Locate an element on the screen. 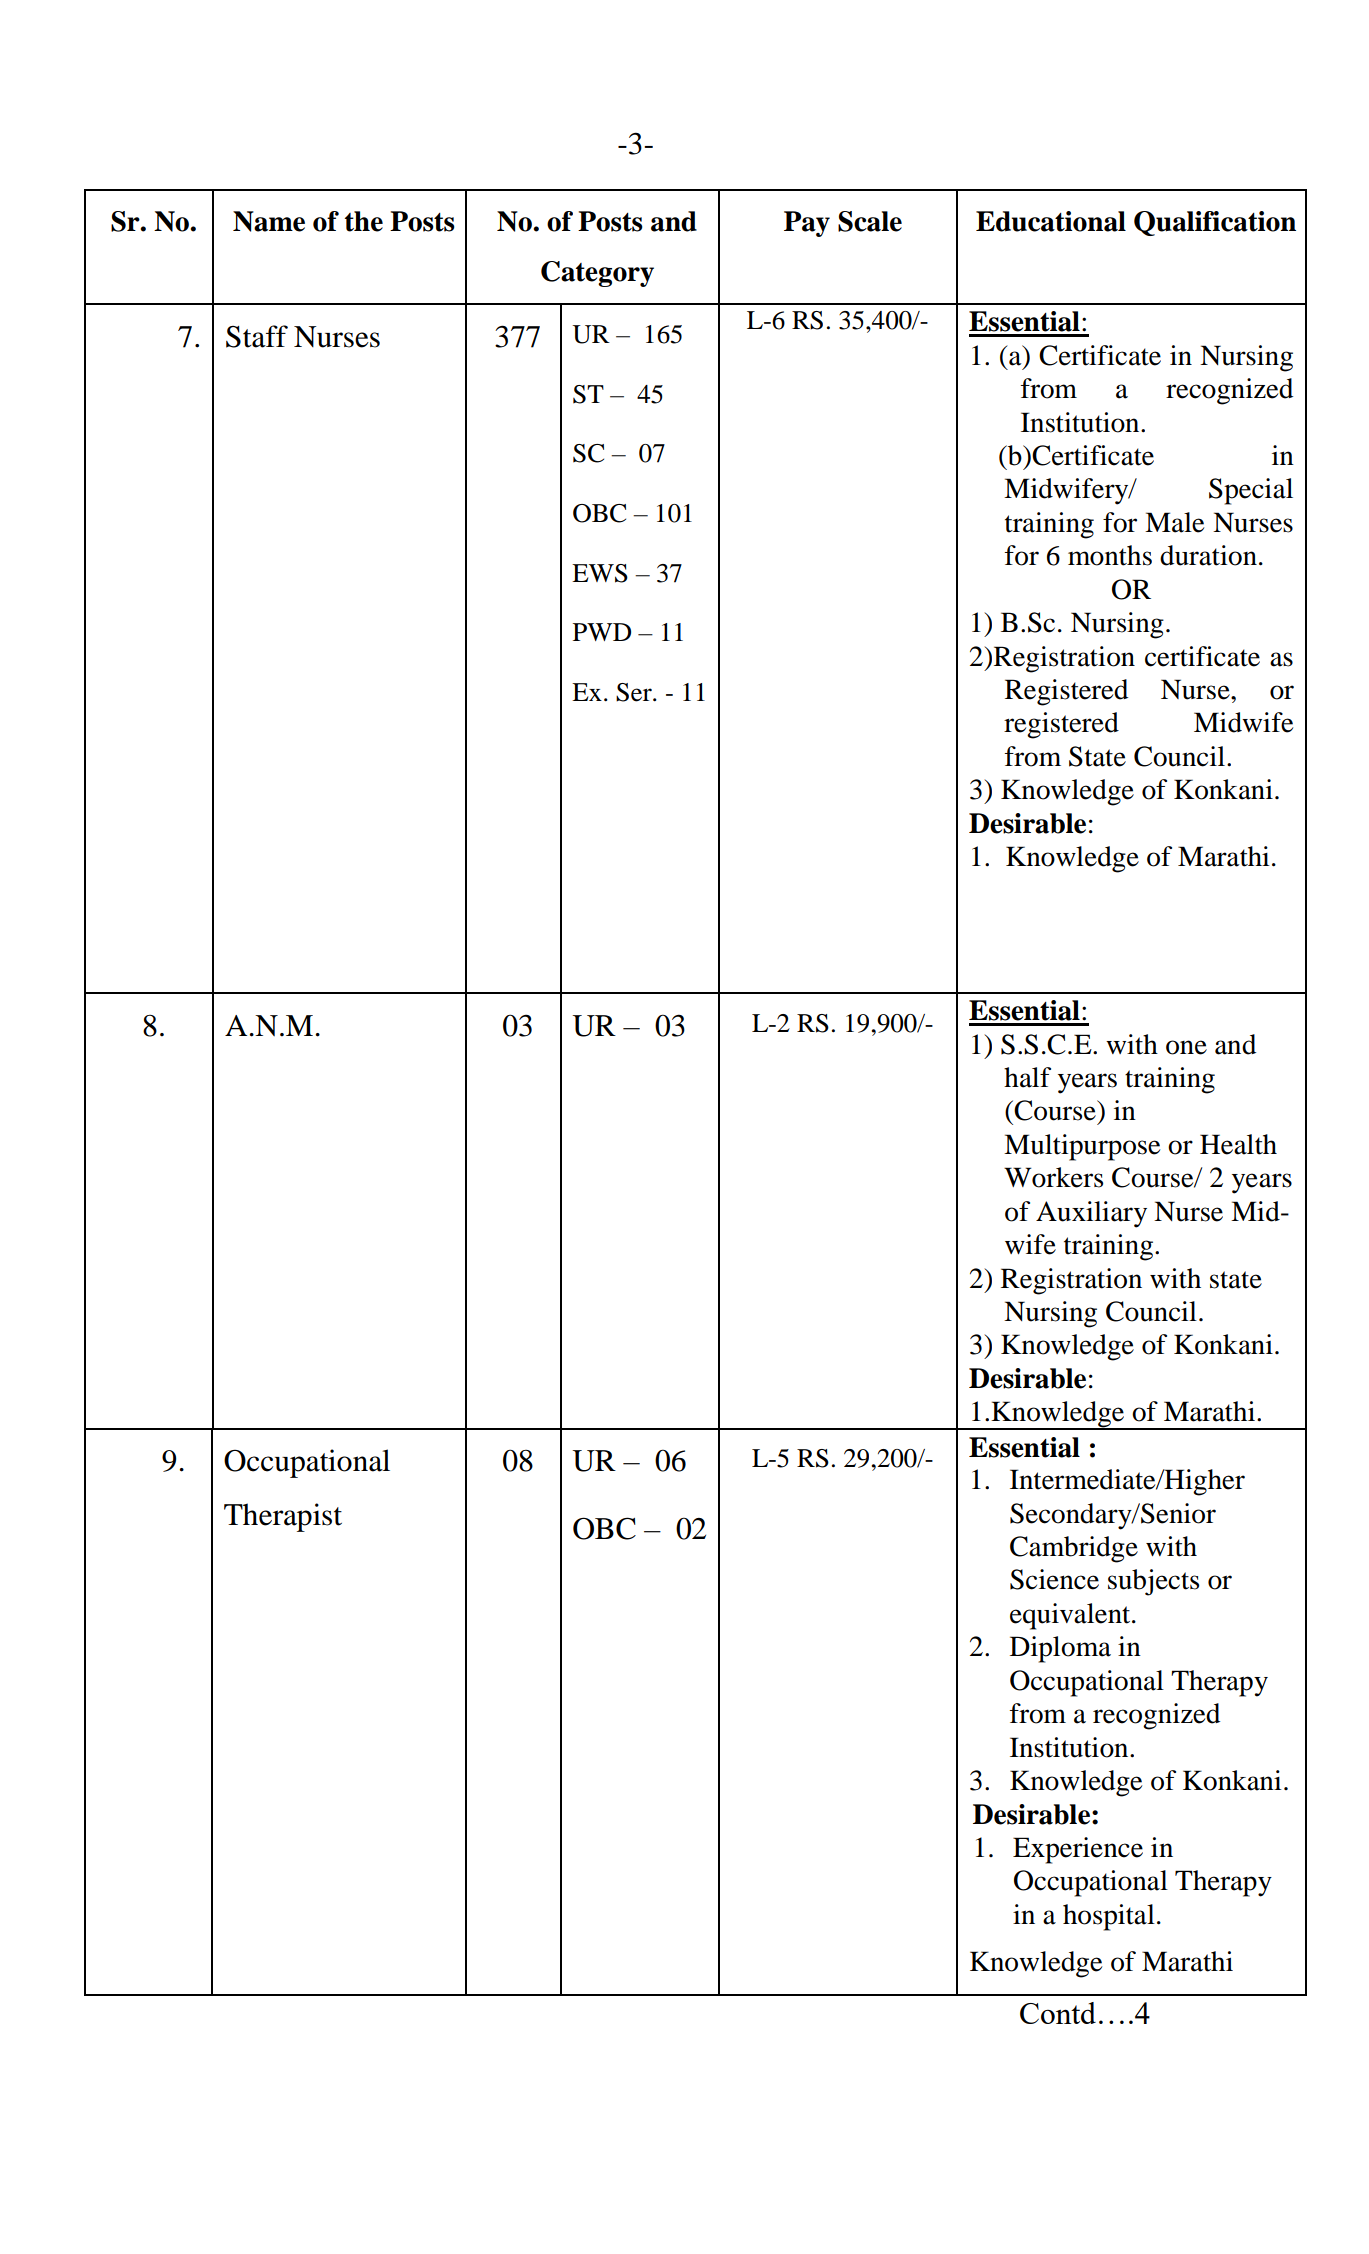 The width and height of the screenshot is (1369, 2254). Ser is located at coordinates (635, 692).
